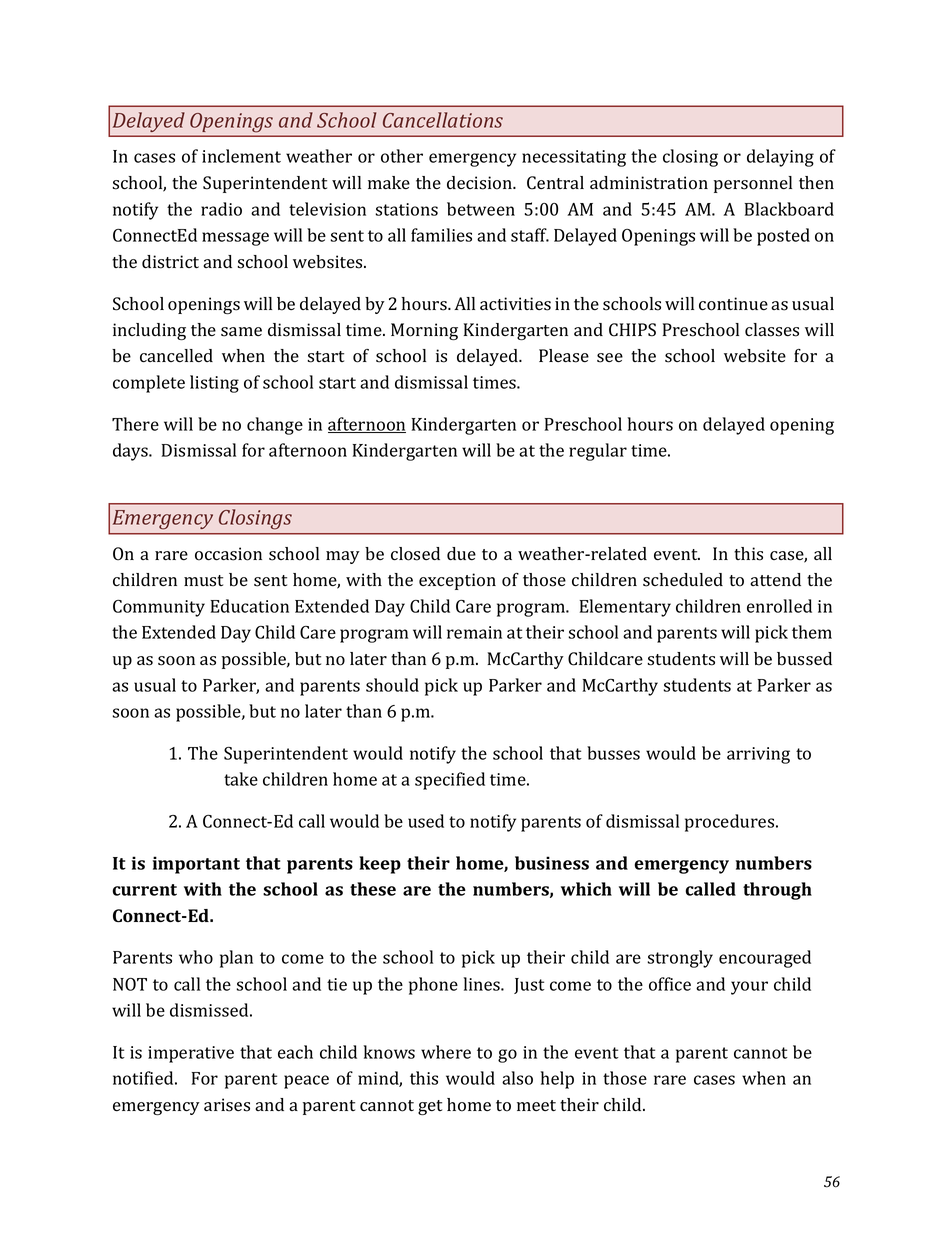 The image size is (952, 1233). Describe the element at coordinates (480, 183) in the screenshot. I see `decision` at that location.
